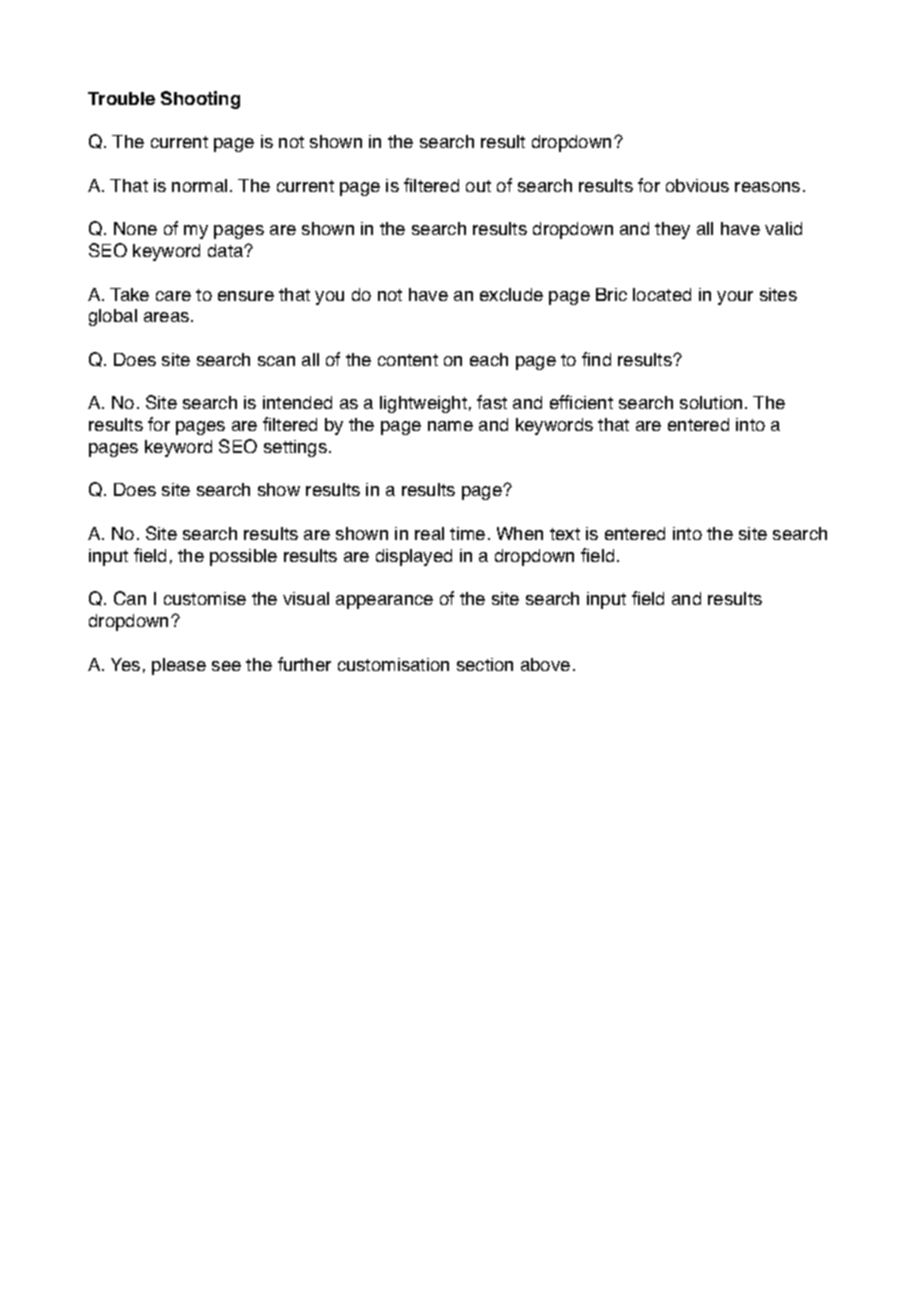 The image size is (924, 1308). I want to click on please, so click(179, 666).
